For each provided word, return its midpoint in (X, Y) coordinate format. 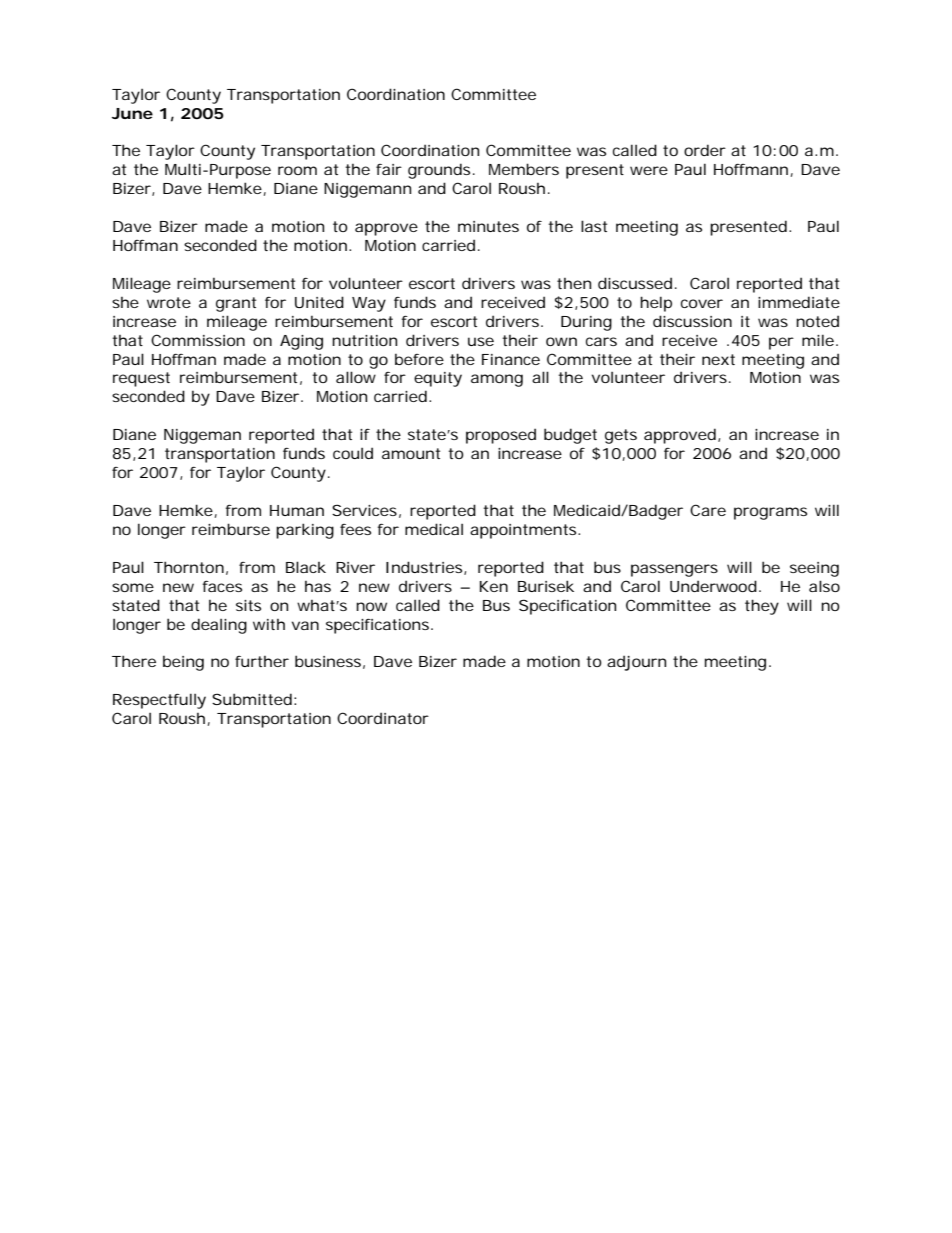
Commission (198, 340)
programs (770, 513)
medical (434, 529)
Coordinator (383, 718)
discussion (692, 321)
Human (297, 510)
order (705, 150)
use (481, 341)
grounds (439, 171)
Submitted (252, 699)
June (132, 113)
